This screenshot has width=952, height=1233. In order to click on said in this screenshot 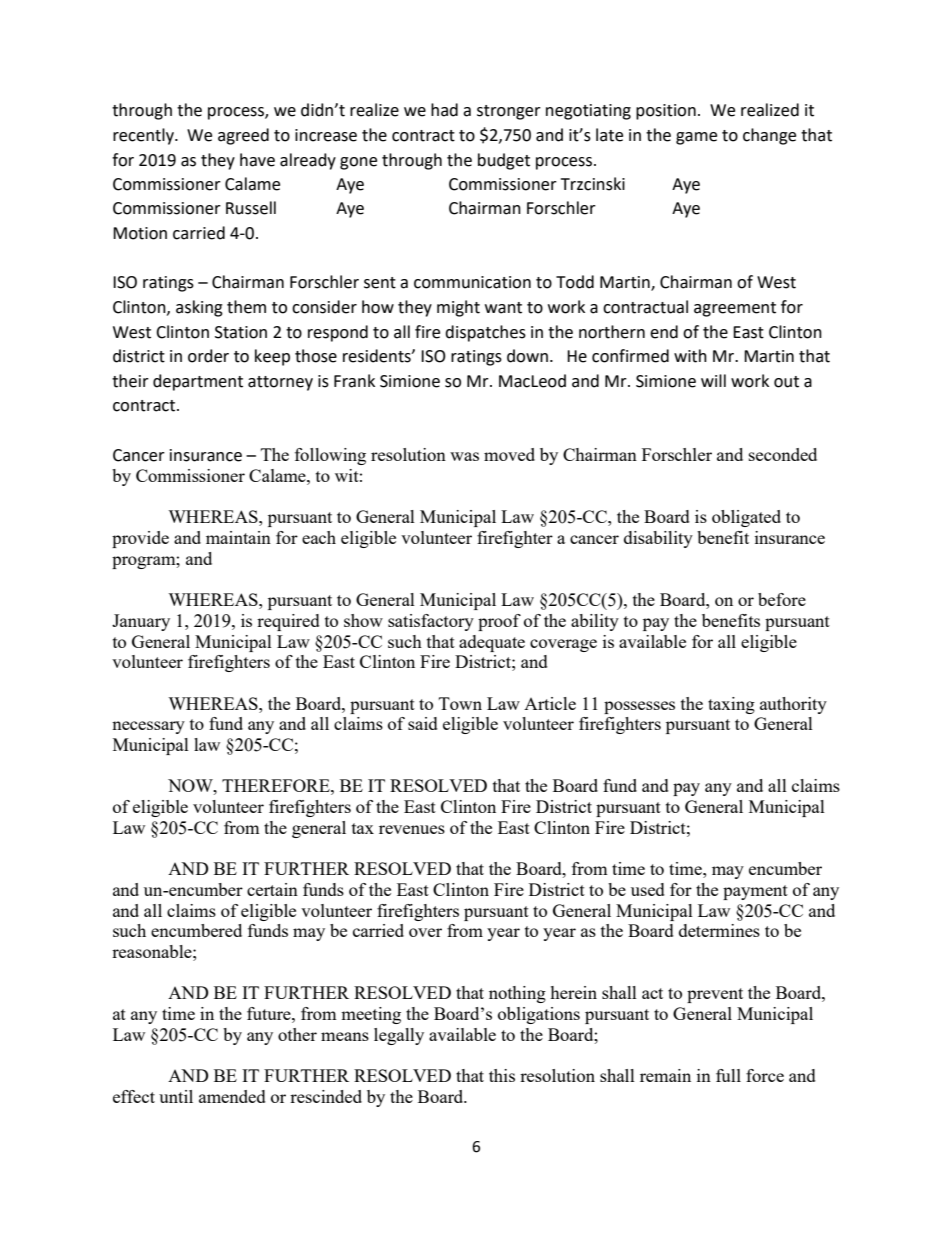, I will do `click(423, 723)`.
